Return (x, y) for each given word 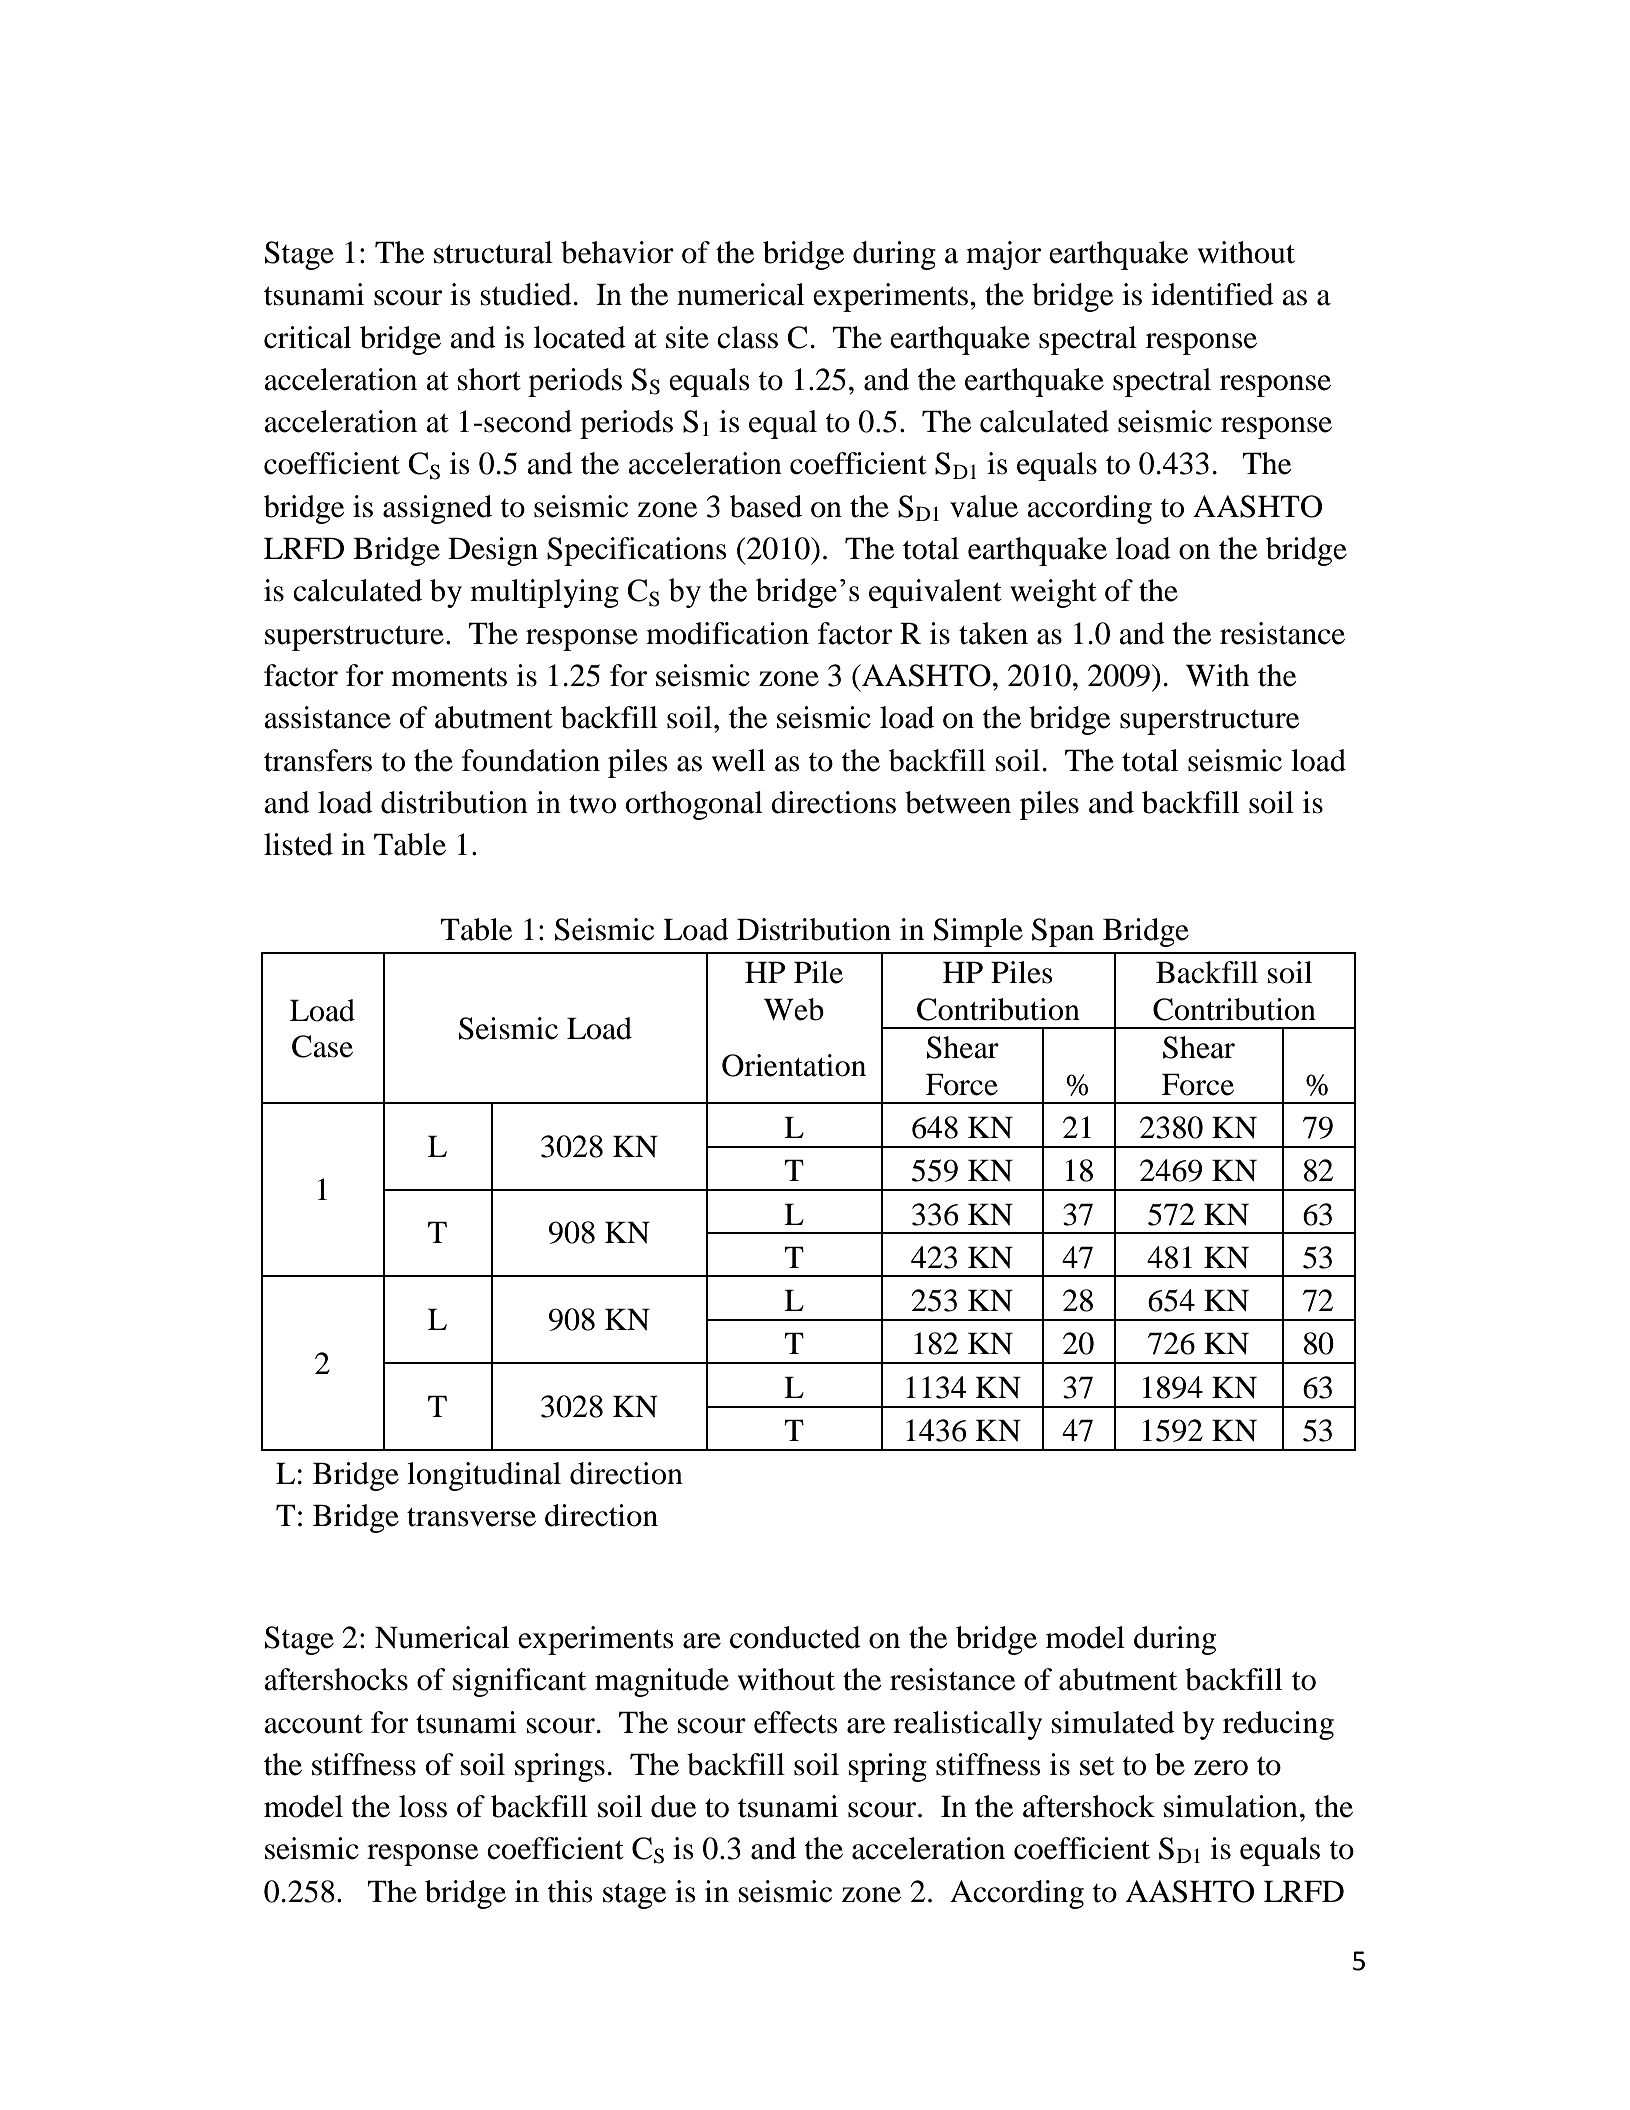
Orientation (794, 1065)
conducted (795, 1637)
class (747, 337)
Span (1063, 932)
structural (493, 252)
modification (727, 633)
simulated (1113, 1722)
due (673, 1806)
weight (1053, 593)
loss (423, 1806)
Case (322, 1046)
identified (1212, 294)
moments (449, 677)
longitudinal (484, 1476)
